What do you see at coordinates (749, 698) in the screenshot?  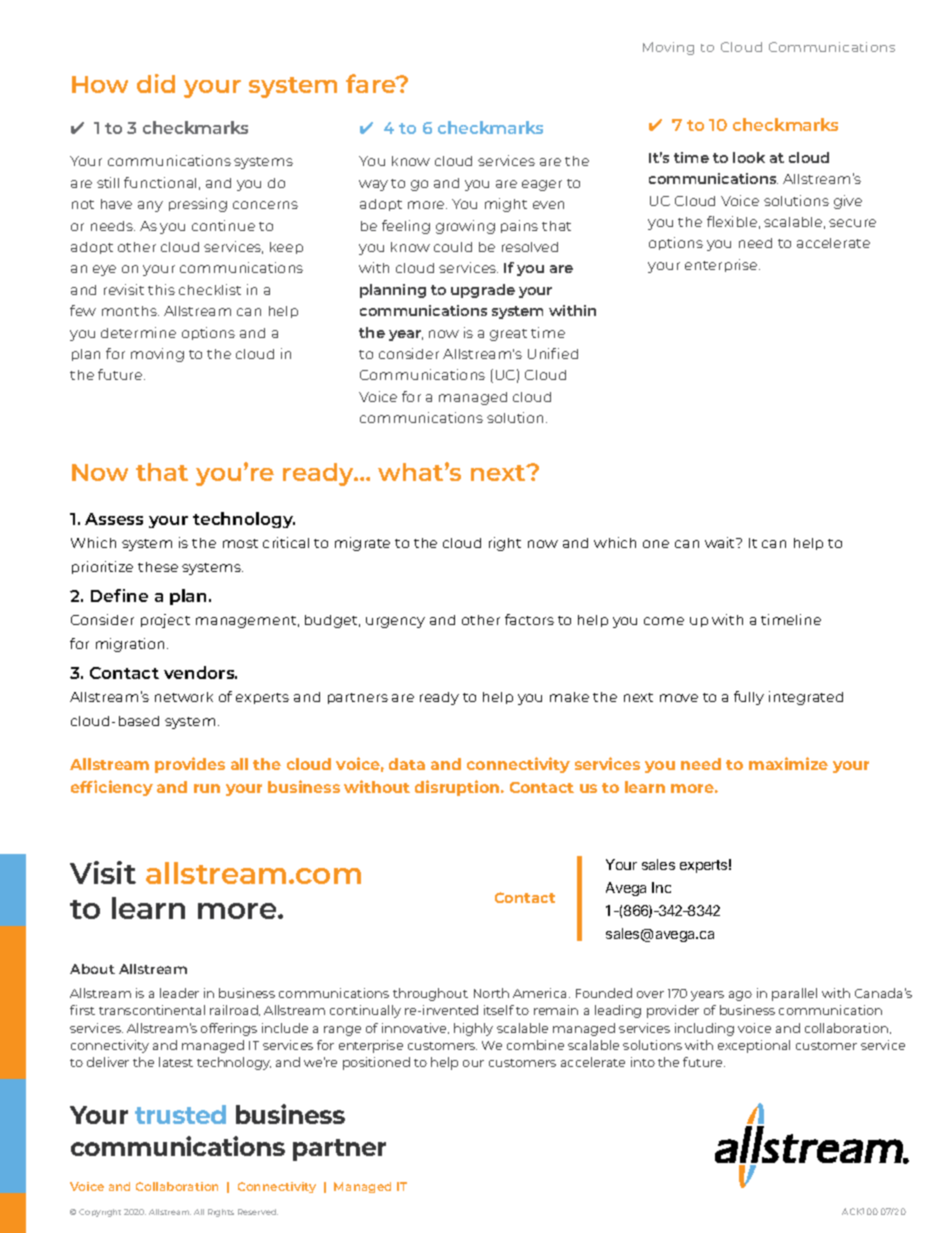 I see `fully` at bounding box center [749, 698].
